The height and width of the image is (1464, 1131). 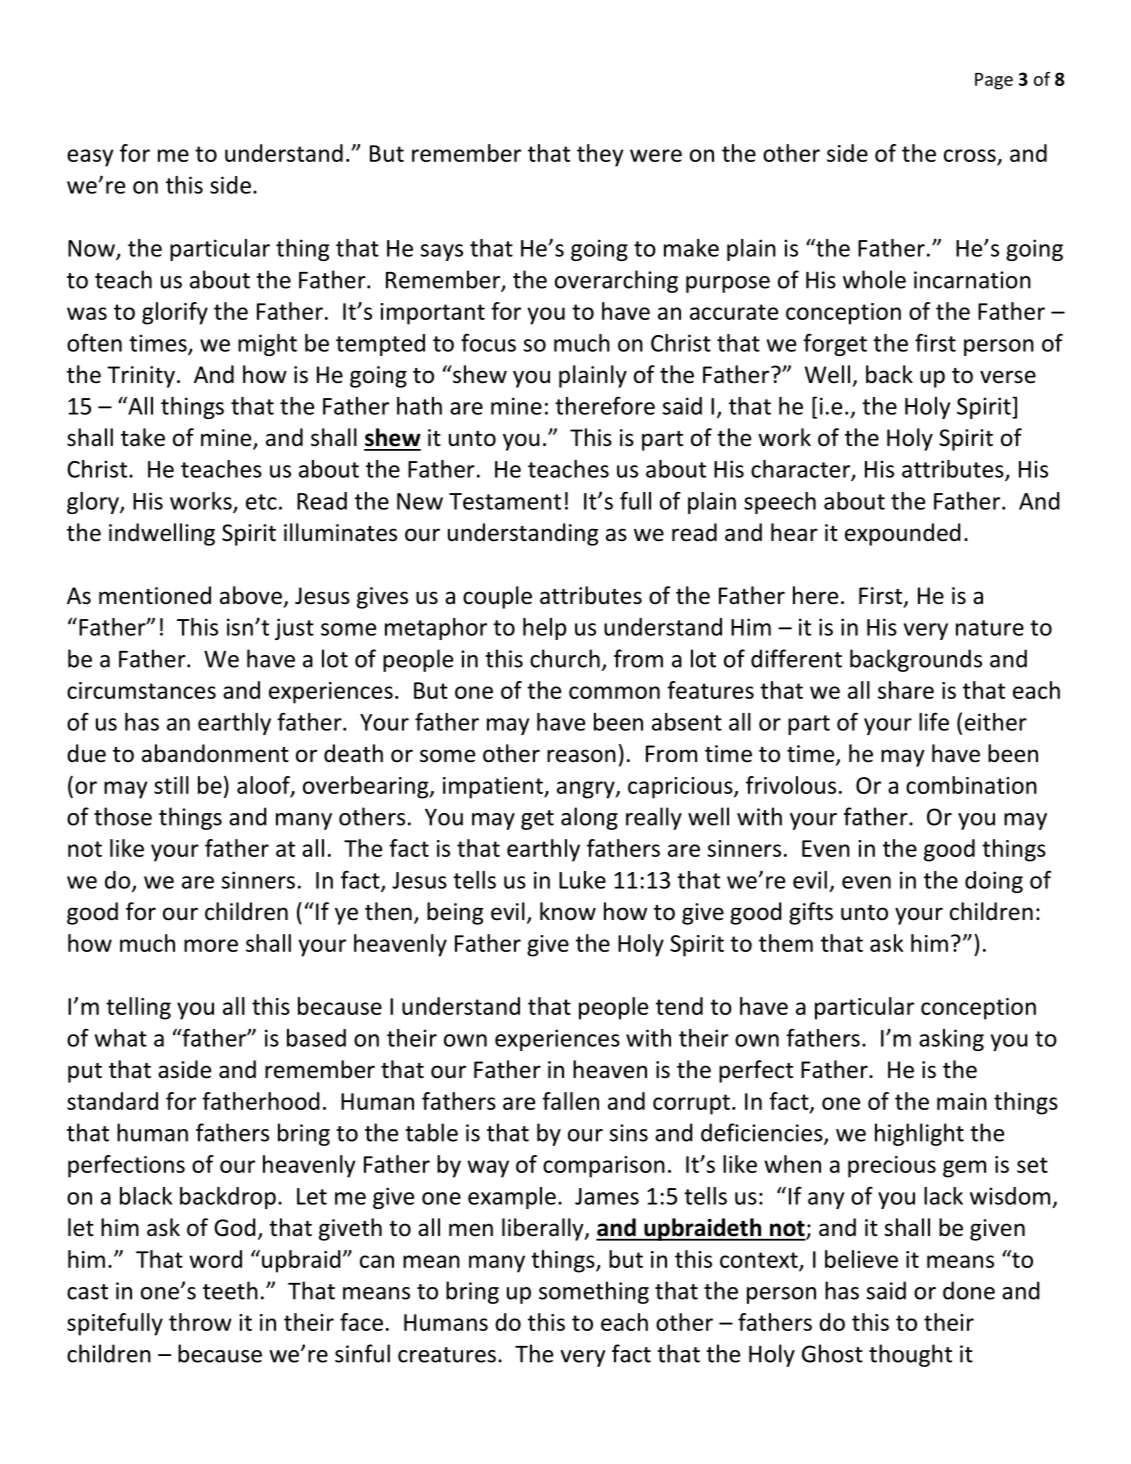 What do you see at coordinates (903, 534) in the image?
I see `expounded` at bounding box center [903, 534].
